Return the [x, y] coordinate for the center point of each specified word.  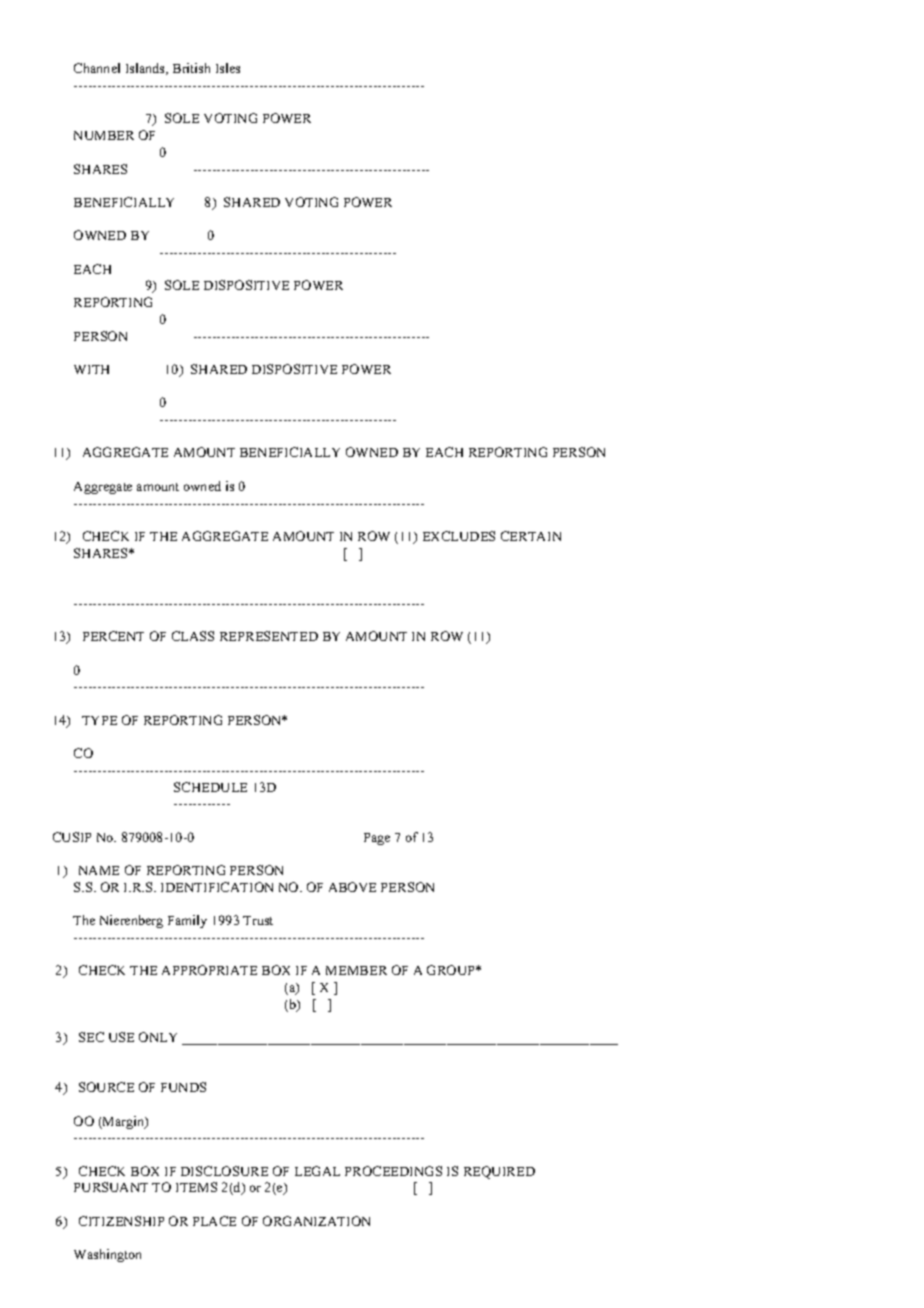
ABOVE [352, 887]
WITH [91, 369]
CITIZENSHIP [121, 1221]
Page [377, 839]
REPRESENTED [269, 636]
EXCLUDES [459, 536]
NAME [99, 870]
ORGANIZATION [316, 1221]
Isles [228, 68]
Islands [146, 69]
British [191, 68]
